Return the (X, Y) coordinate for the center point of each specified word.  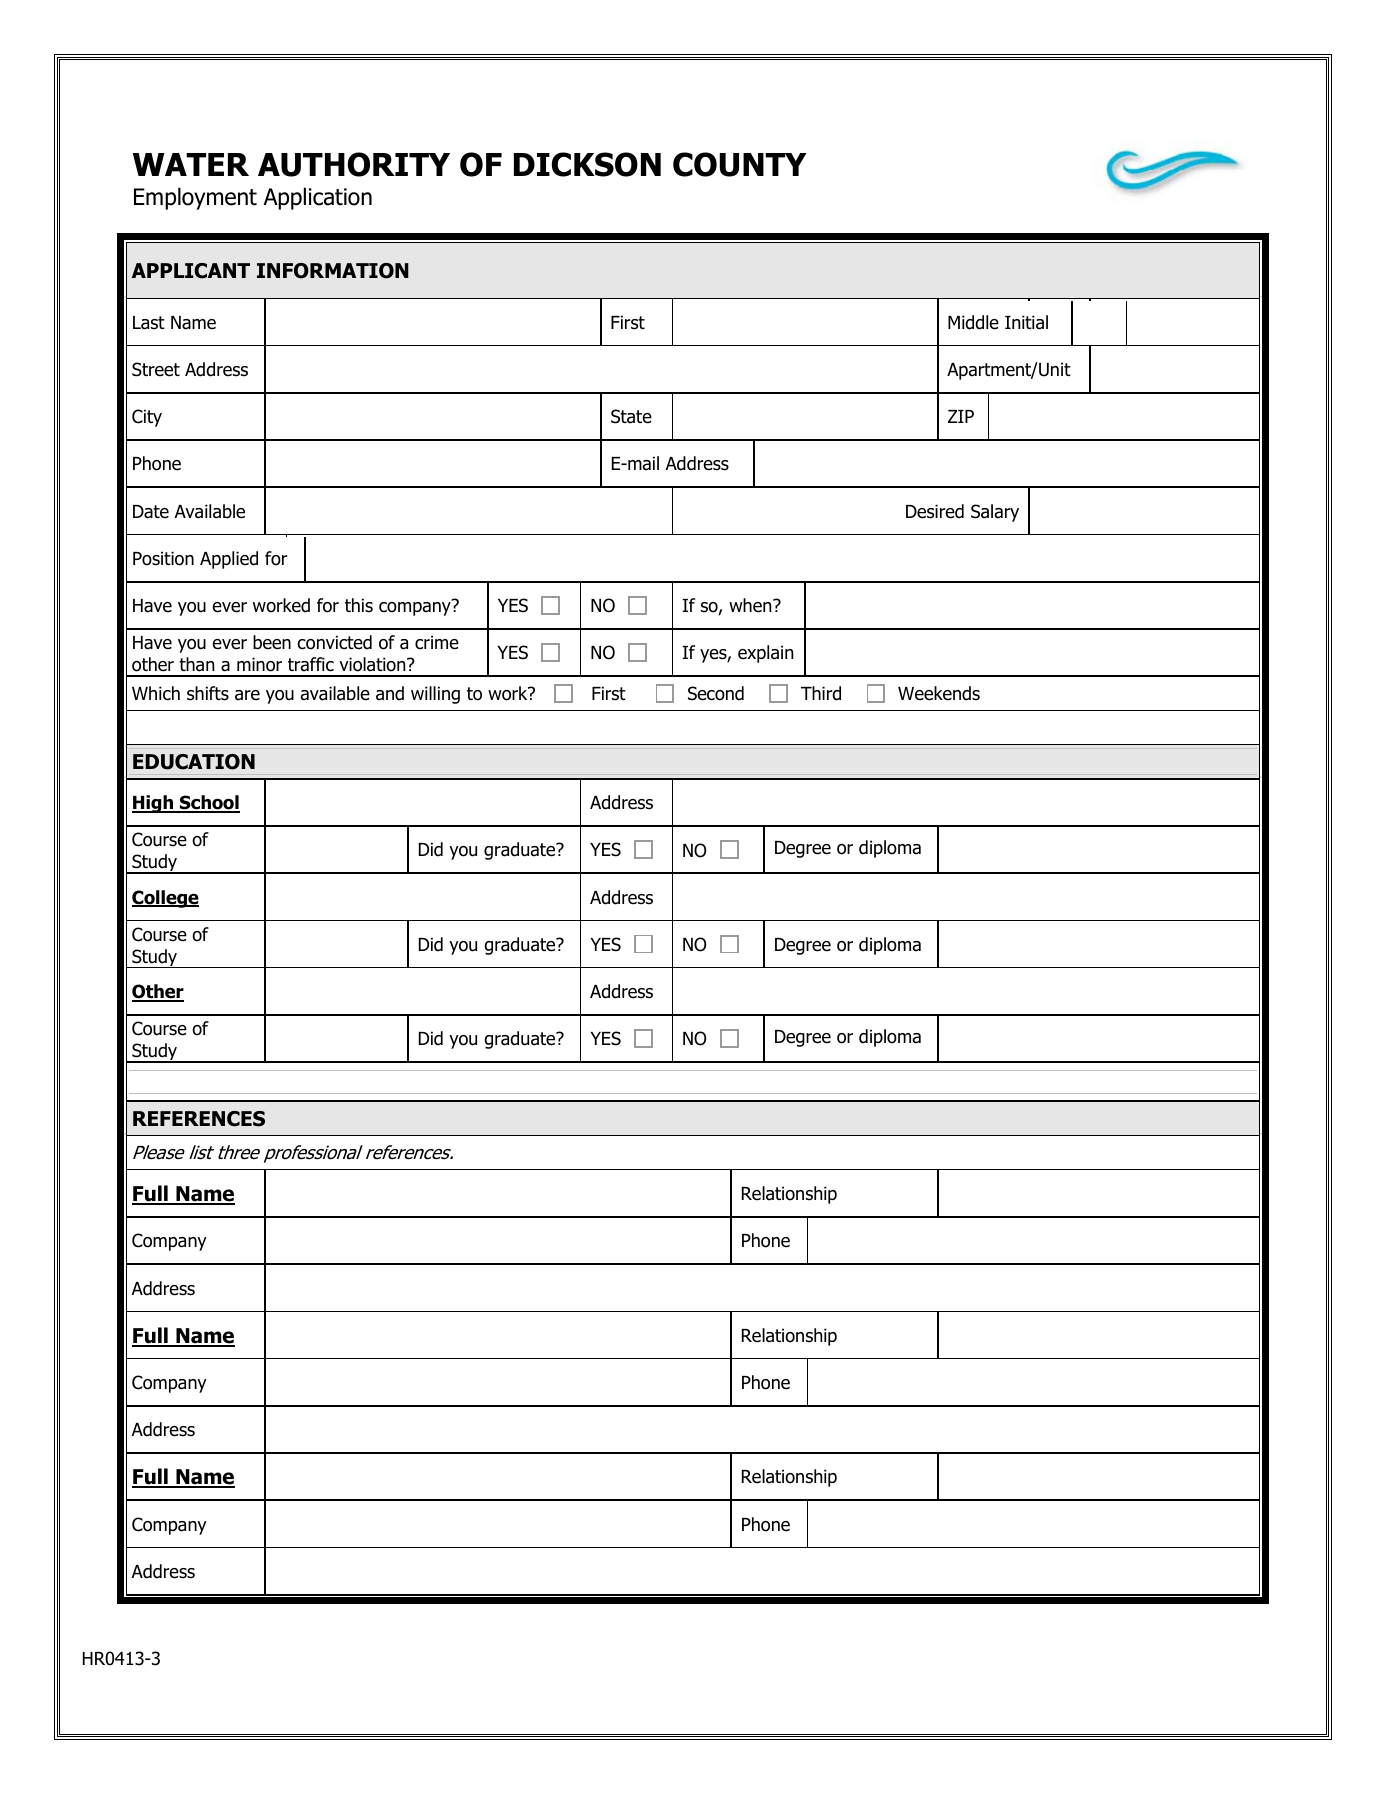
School (209, 804)
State (631, 416)
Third (821, 693)
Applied (229, 560)
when (751, 605)
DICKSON (587, 164)
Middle (973, 322)
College (165, 899)
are (247, 695)
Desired (935, 511)
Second (716, 693)
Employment (195, 198)
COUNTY (740, 164)
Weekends (939, 693)
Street (156, 369)
